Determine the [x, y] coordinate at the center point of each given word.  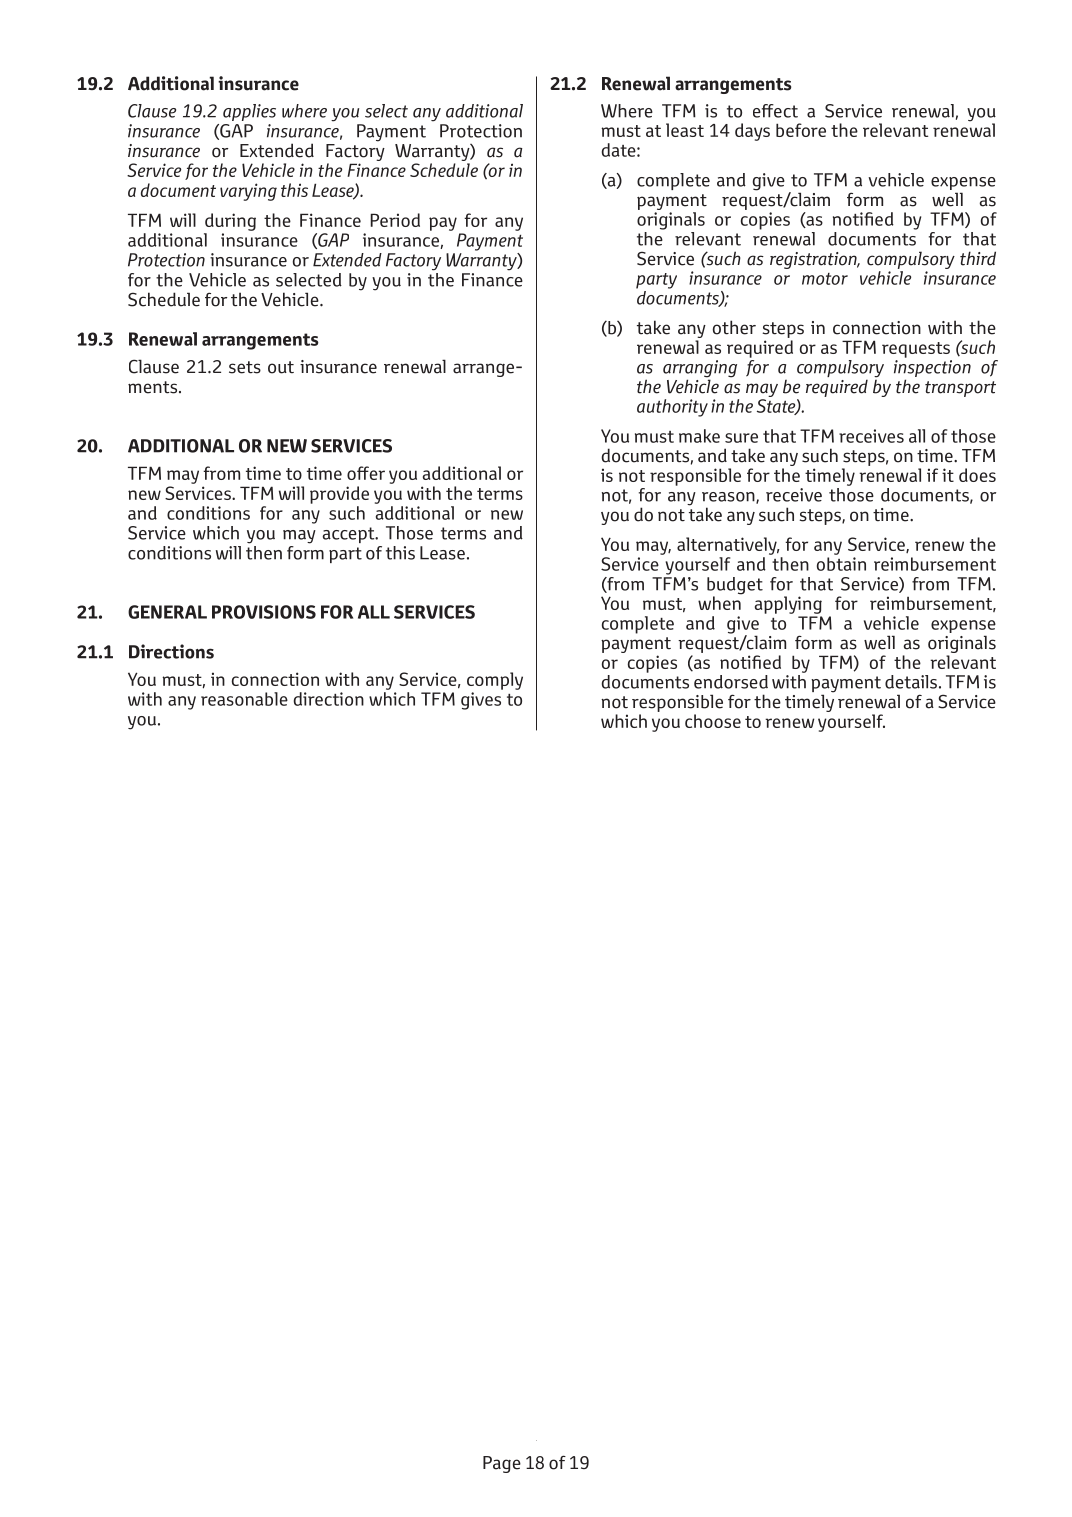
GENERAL [167, 612]
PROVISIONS [264, 612]
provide [339, 495]
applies [249, 112]
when [720, 602]
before [801, 130]
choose [713, 721]
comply [495, 681]
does [977, 475]
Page [502, 1464]
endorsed [731, 682]
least [685, 130]
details [911, 682]
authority [672, 408]
